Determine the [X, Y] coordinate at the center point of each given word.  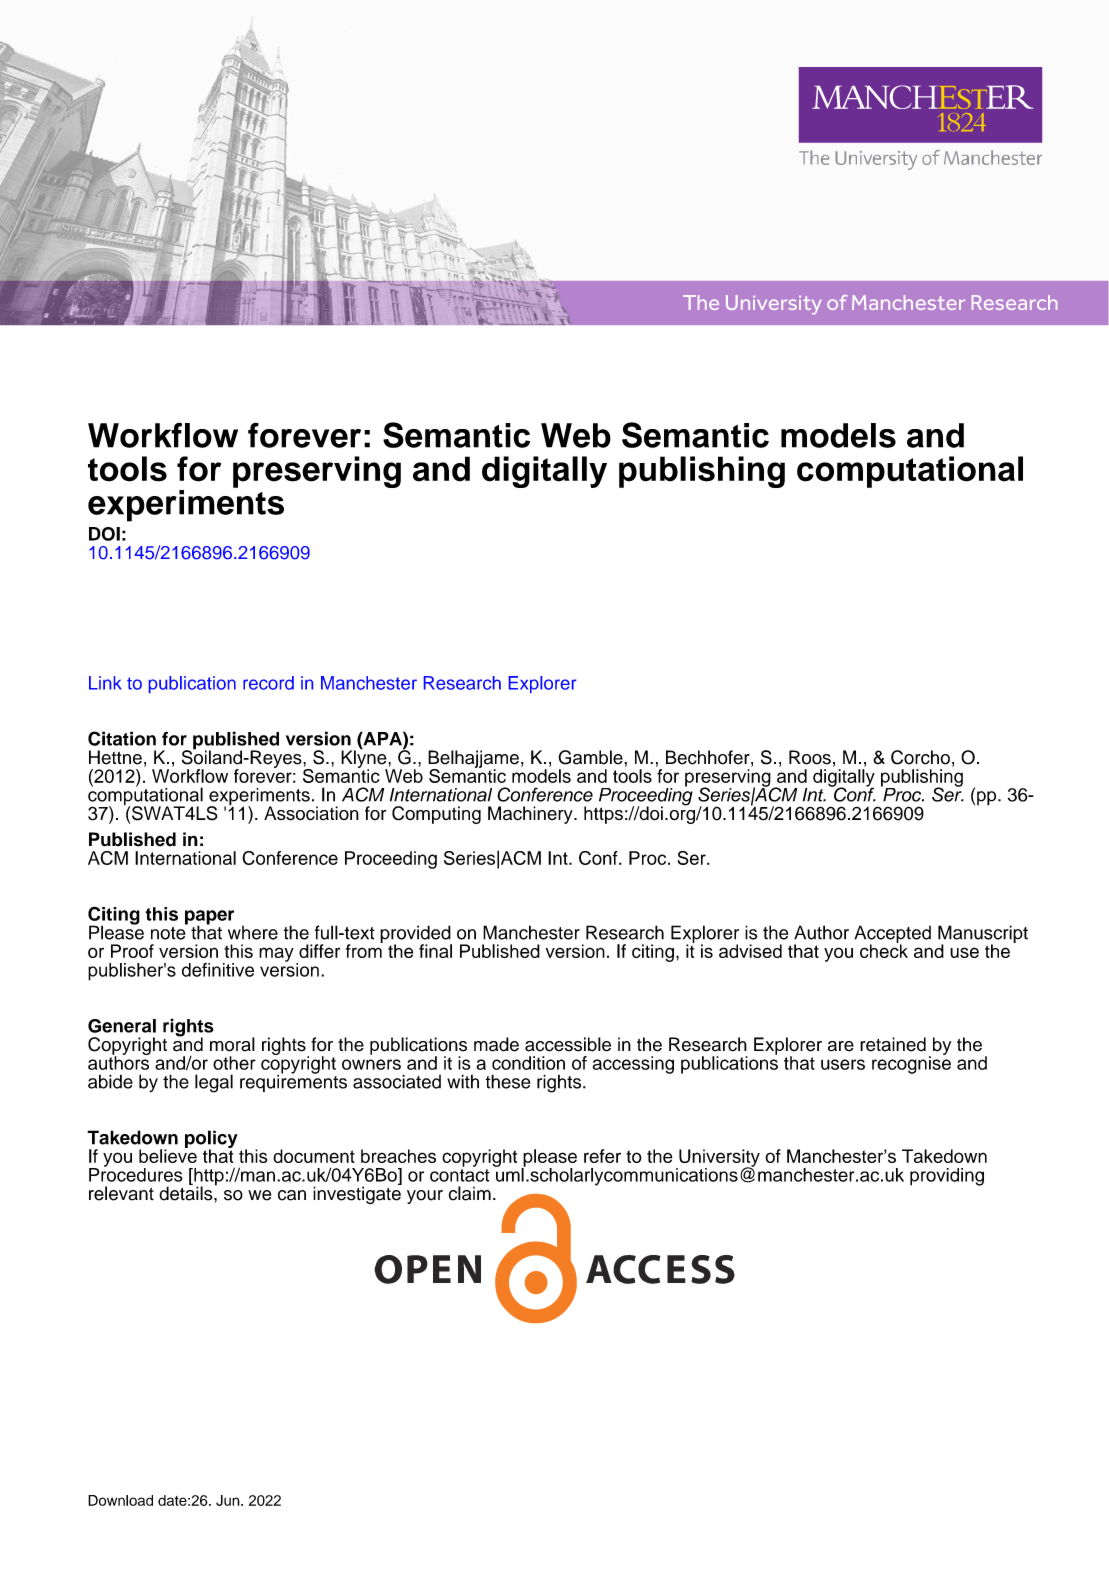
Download [120, 1500]
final [435, 951]
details [187, 1192]
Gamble [591, 757]
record [268, 683]
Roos [810, 757]
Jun [229, 1500]
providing [947, 1177]
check [884, 950]
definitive [218, 970]
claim [470, 1193]
